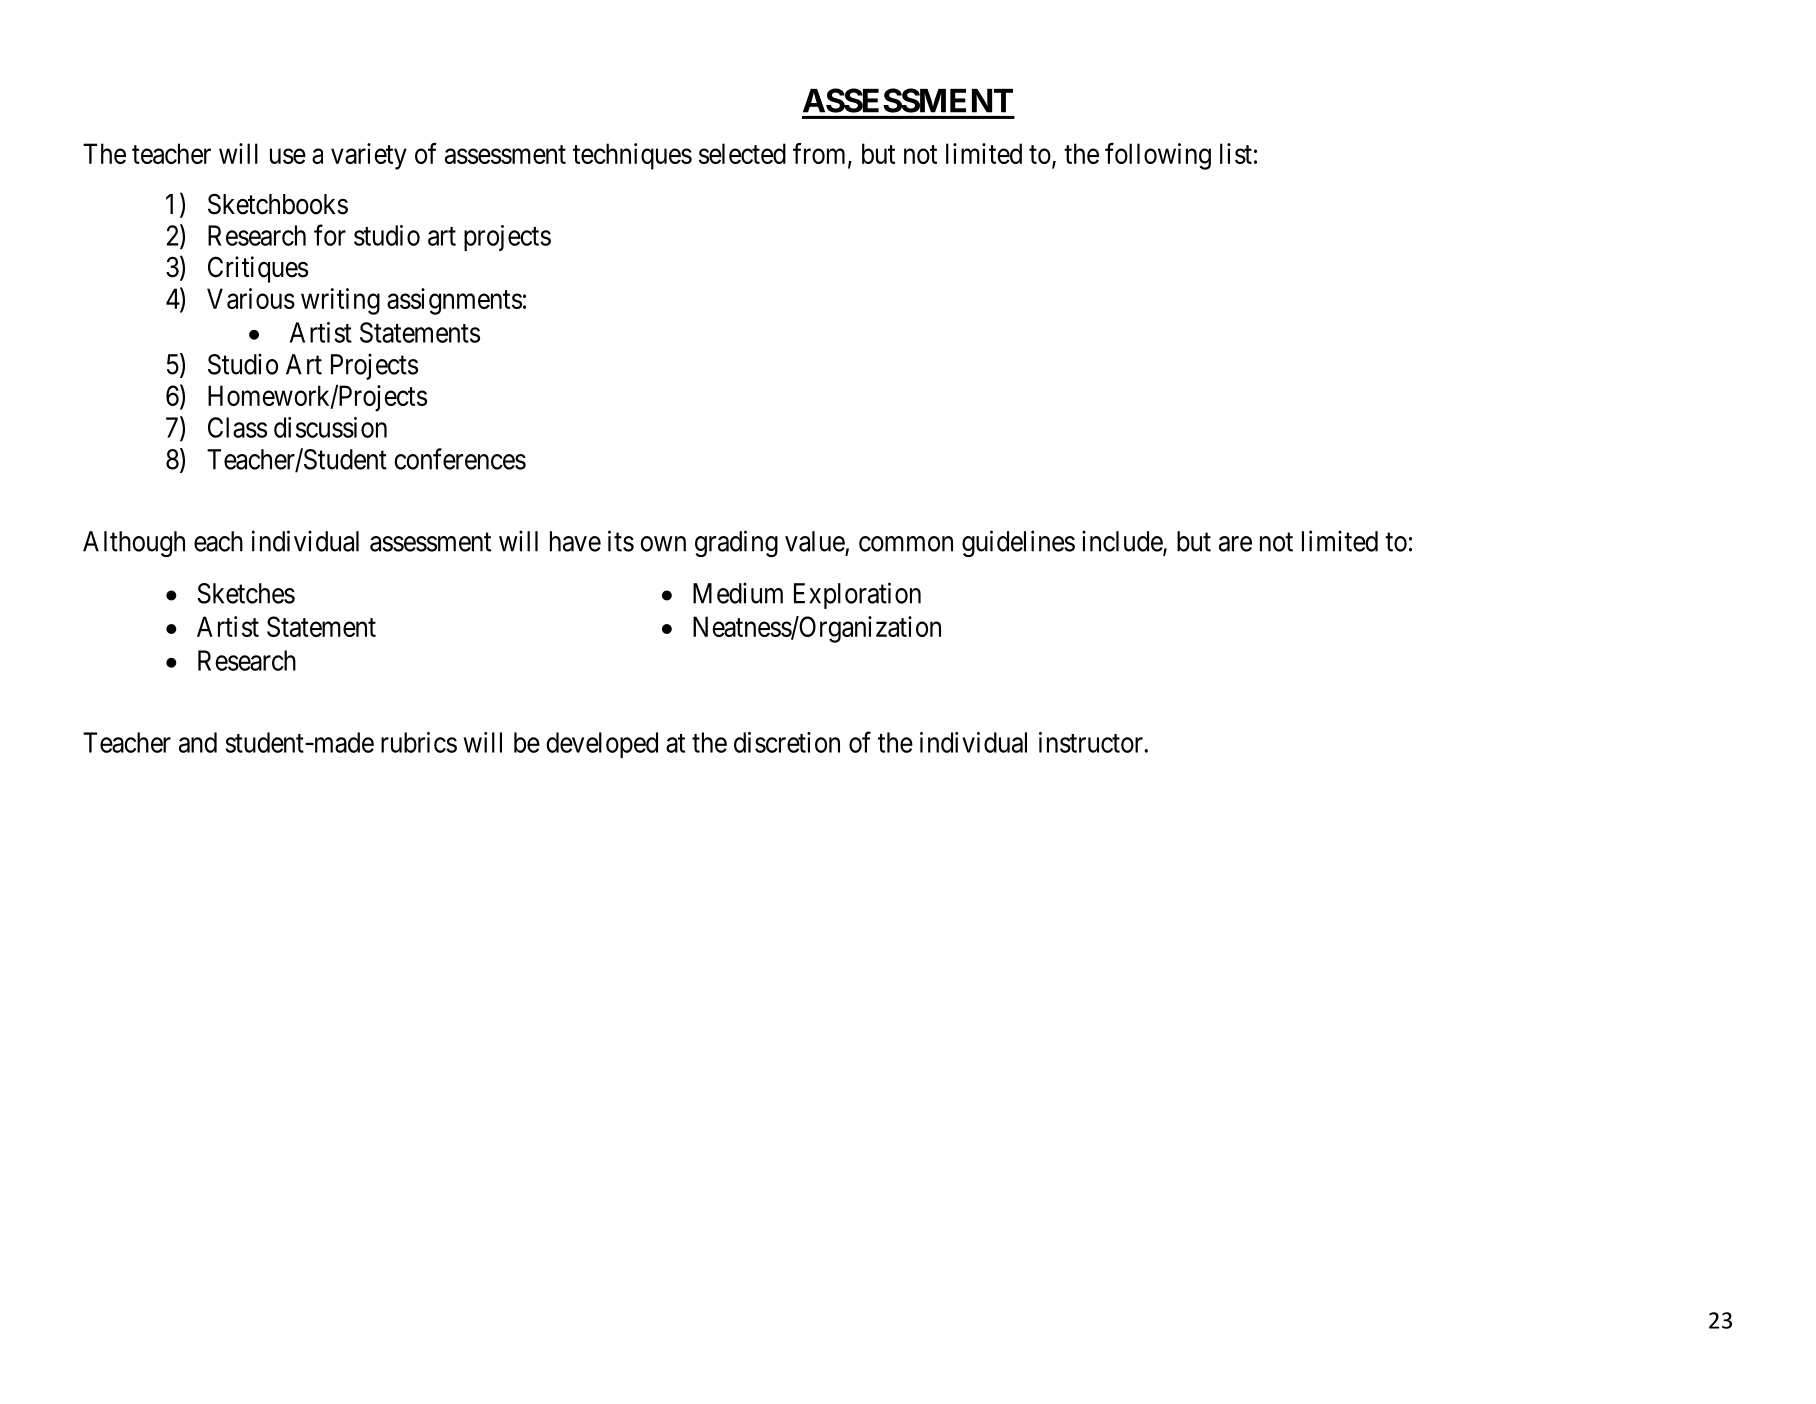 This screenshot has height=1404, width=1816. I want to click on following, so click(1158, 156).
